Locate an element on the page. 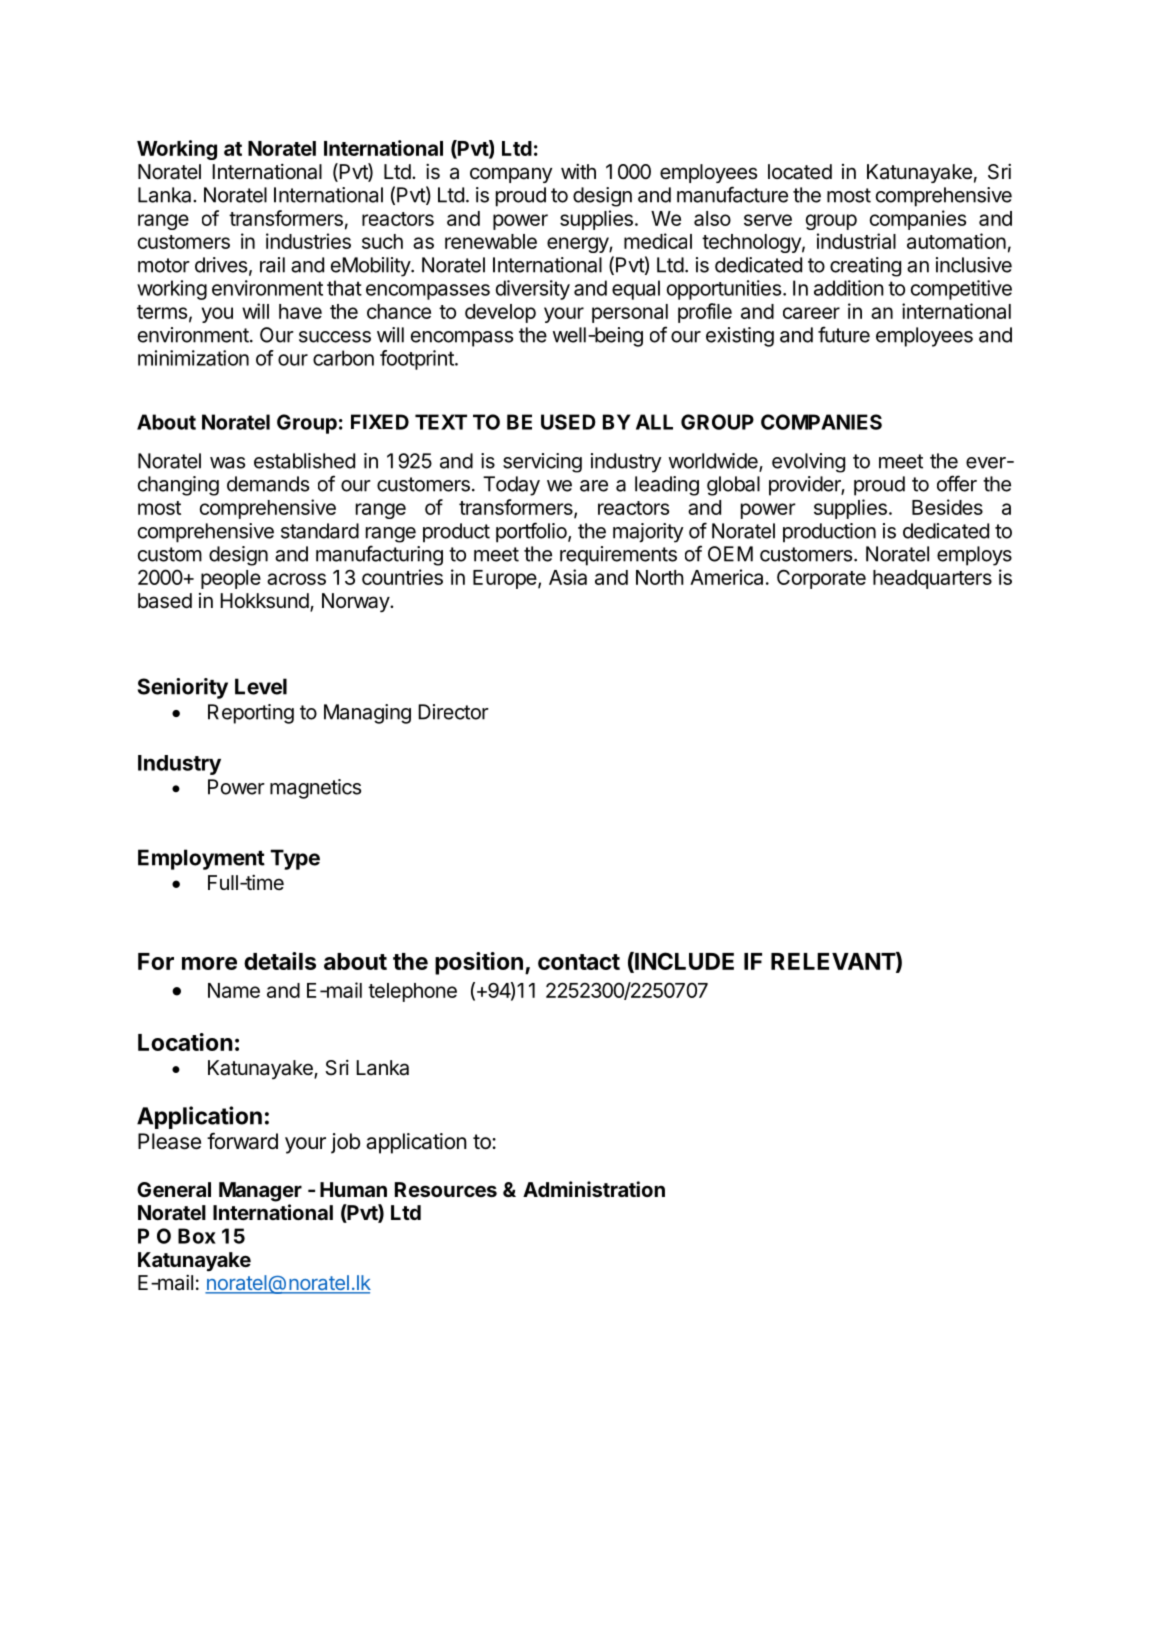 The width and height of the image is (1149, 1625). Administration is located at coordinates (594, 1189).
